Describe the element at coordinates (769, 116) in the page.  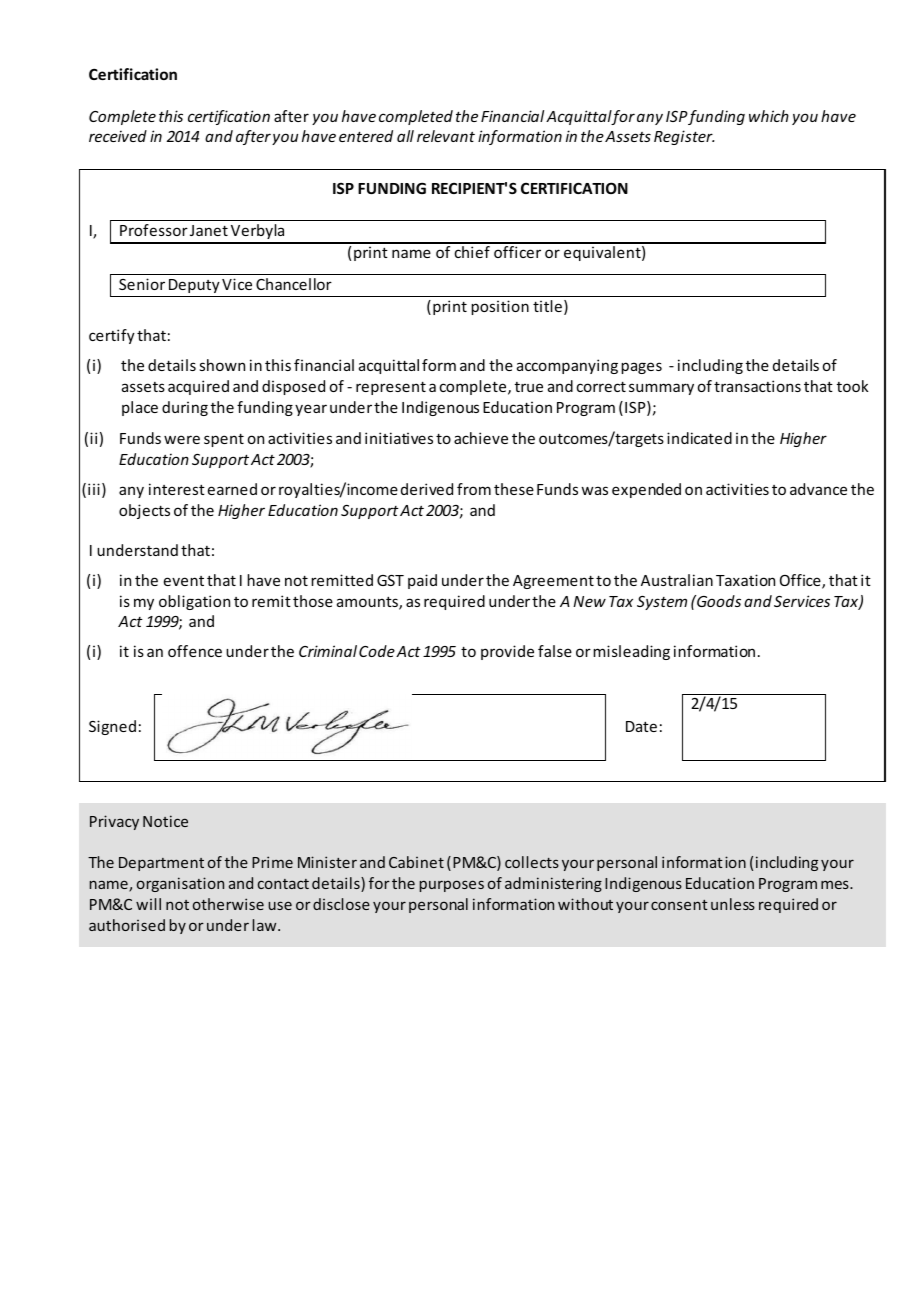
I see `which` at that location.
